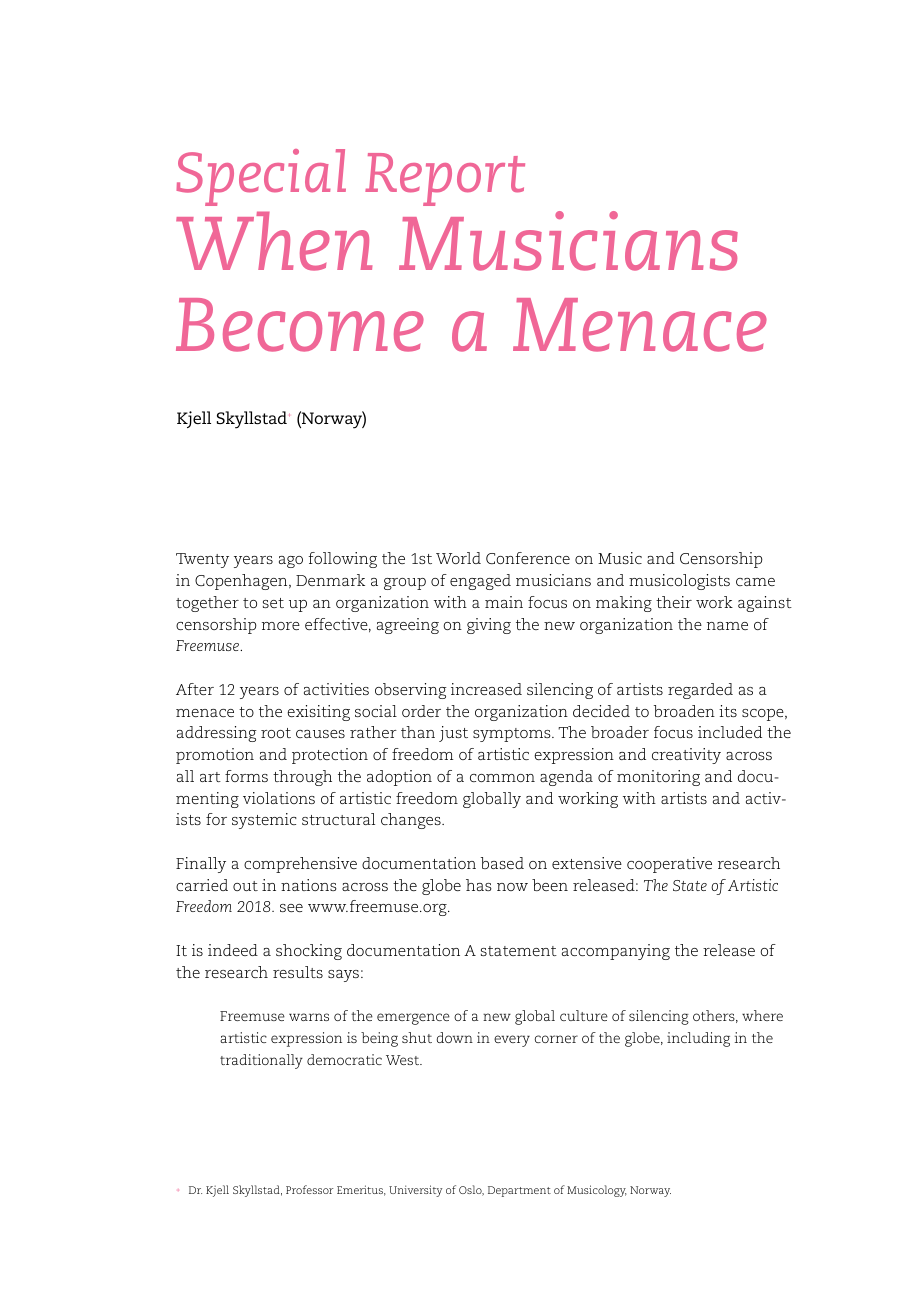 The image size is (924, 1308). Describe the element at coordinates (471, 1190) in the screenshot. I see `Oslo` at that location.
